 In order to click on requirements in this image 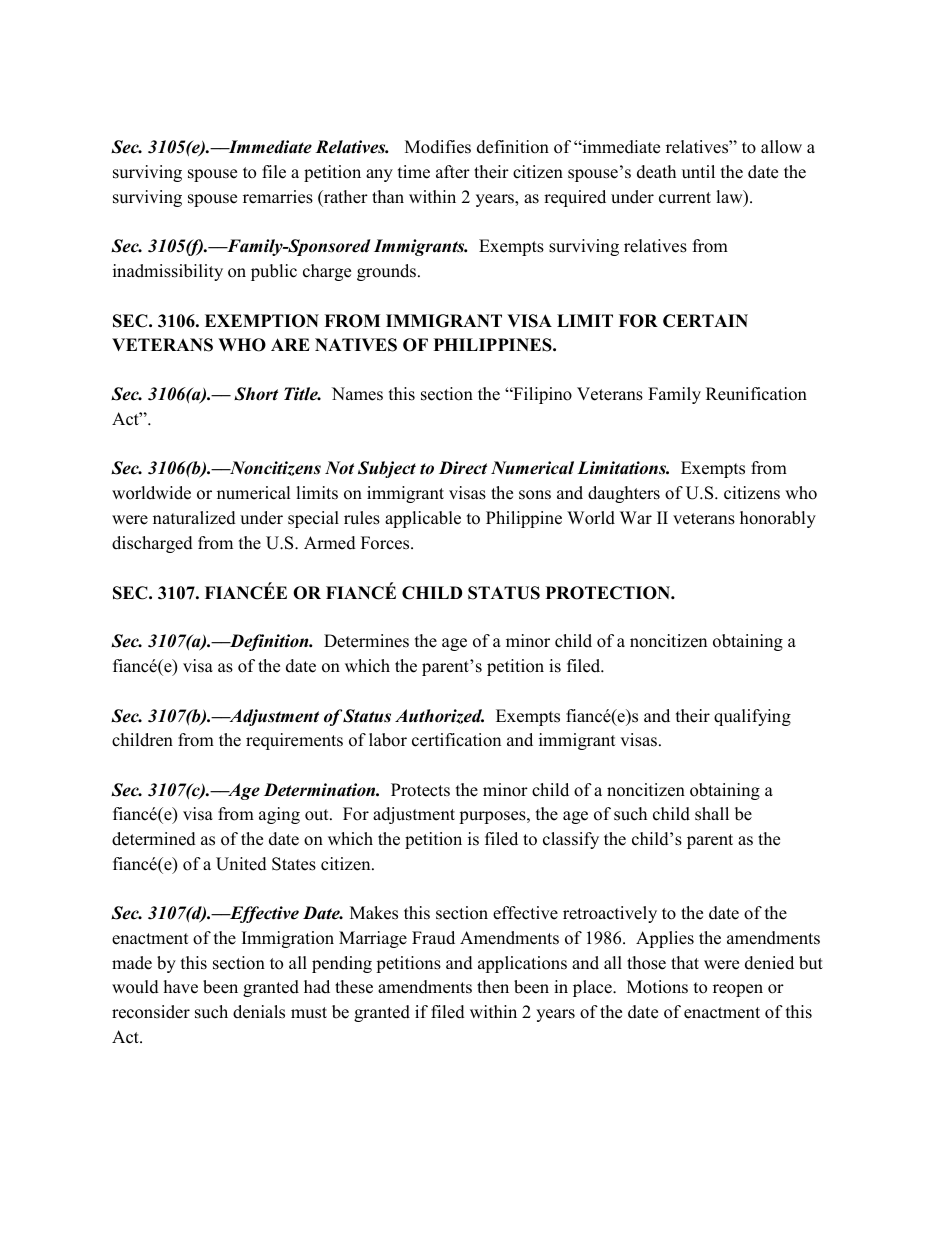, I will do `click(294, 741)`.
